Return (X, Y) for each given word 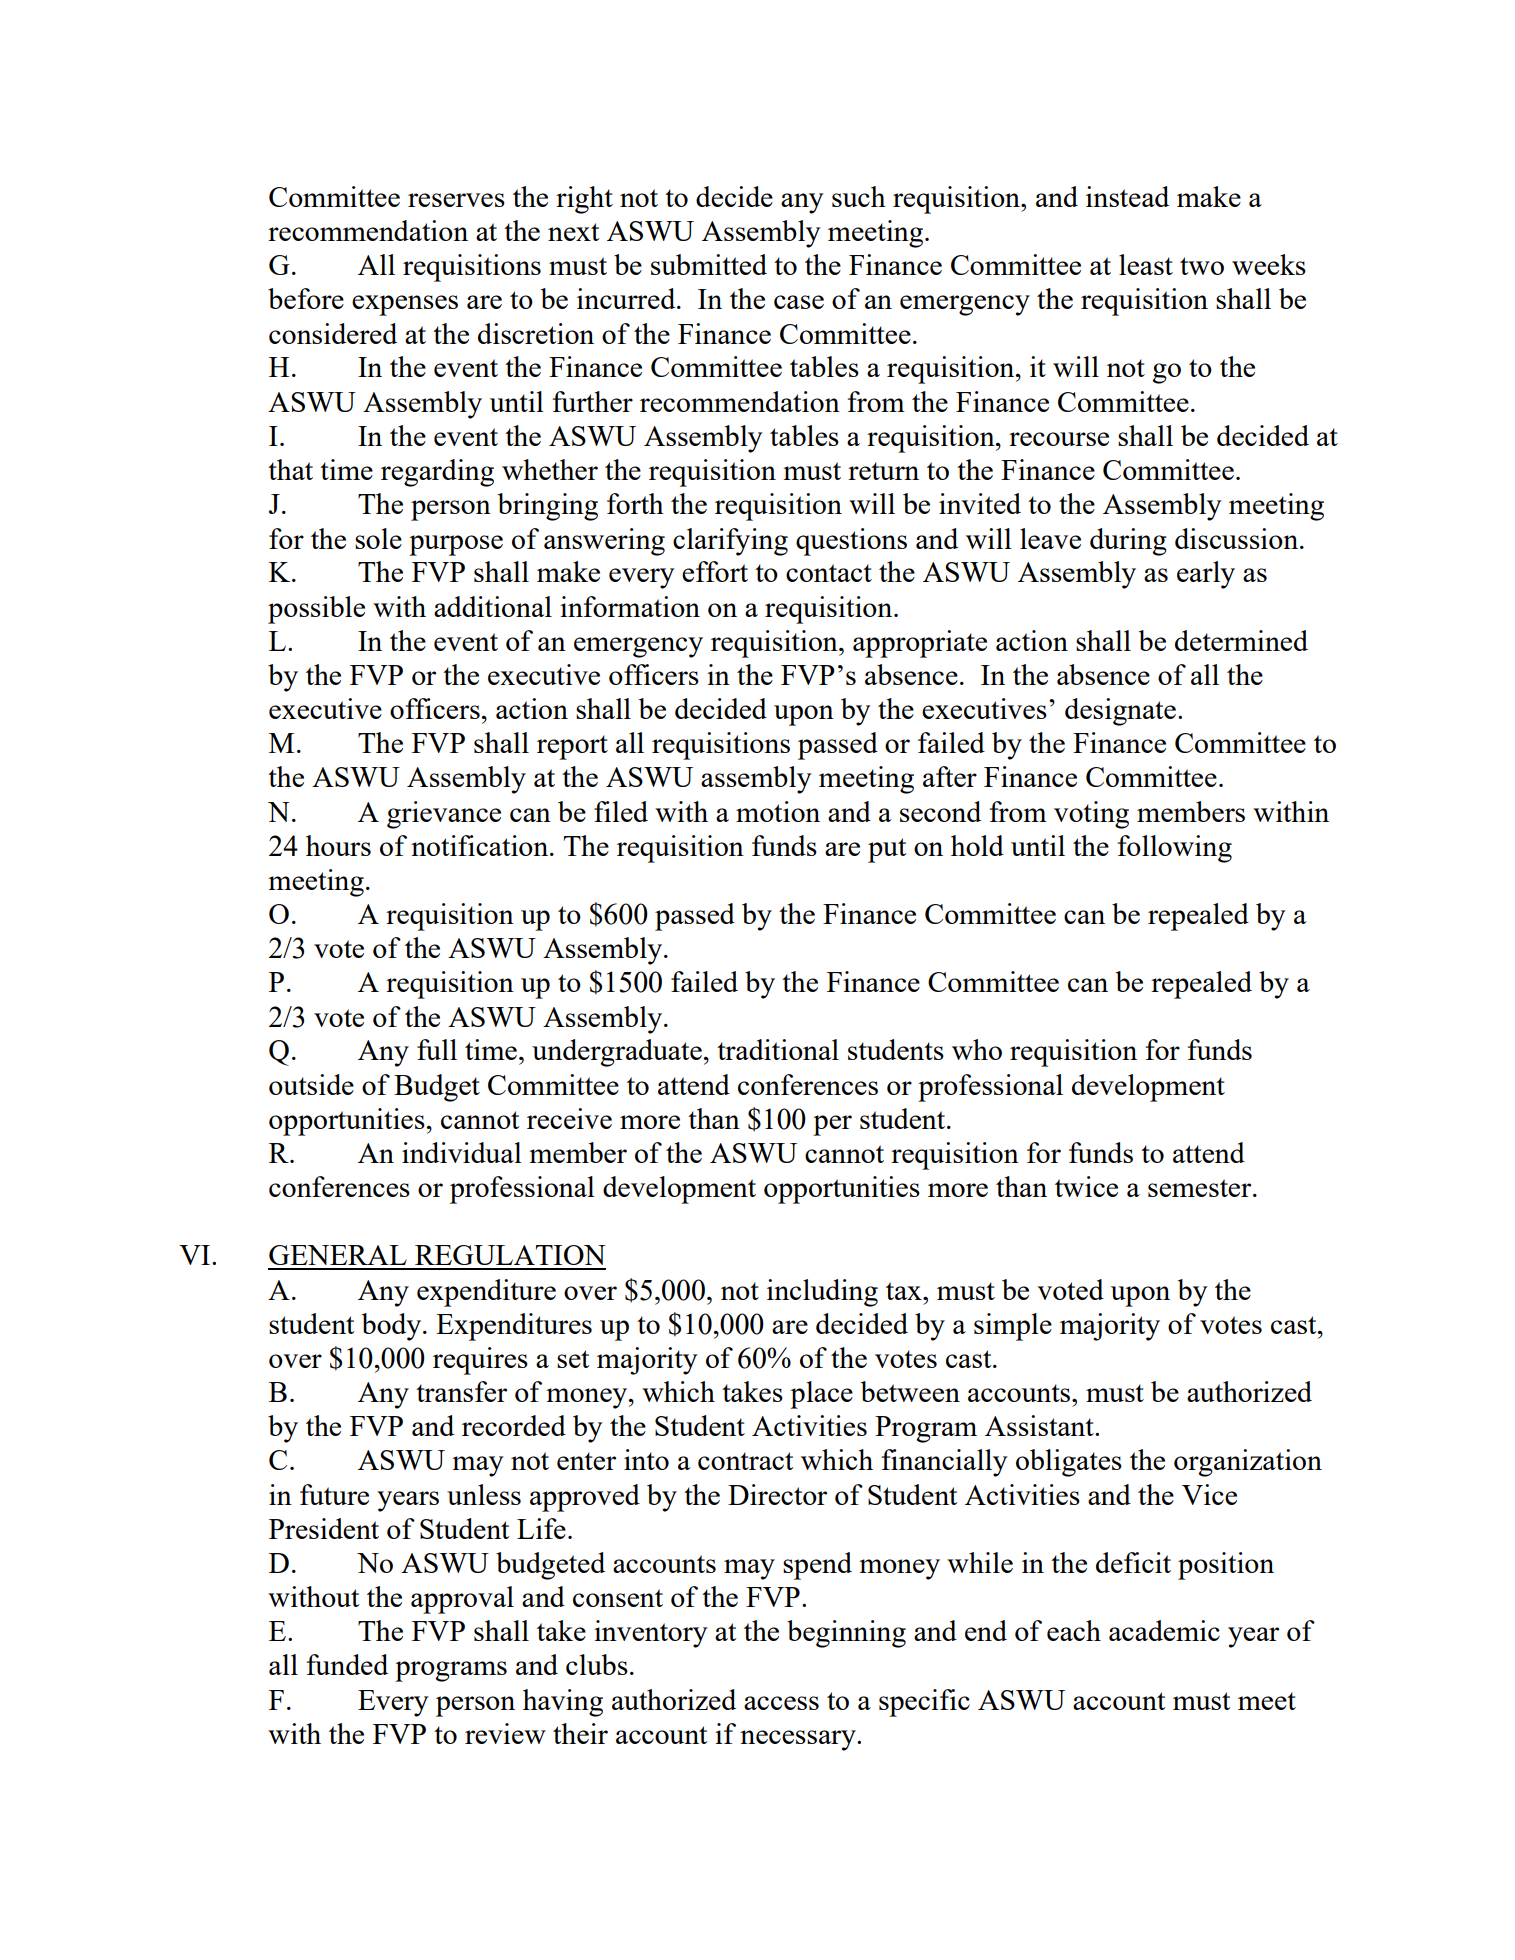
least (1146, 264)
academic (1164, 1630)
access (781, 1703)
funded (347, 1664)
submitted (709, 264)
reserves (456, 200)
